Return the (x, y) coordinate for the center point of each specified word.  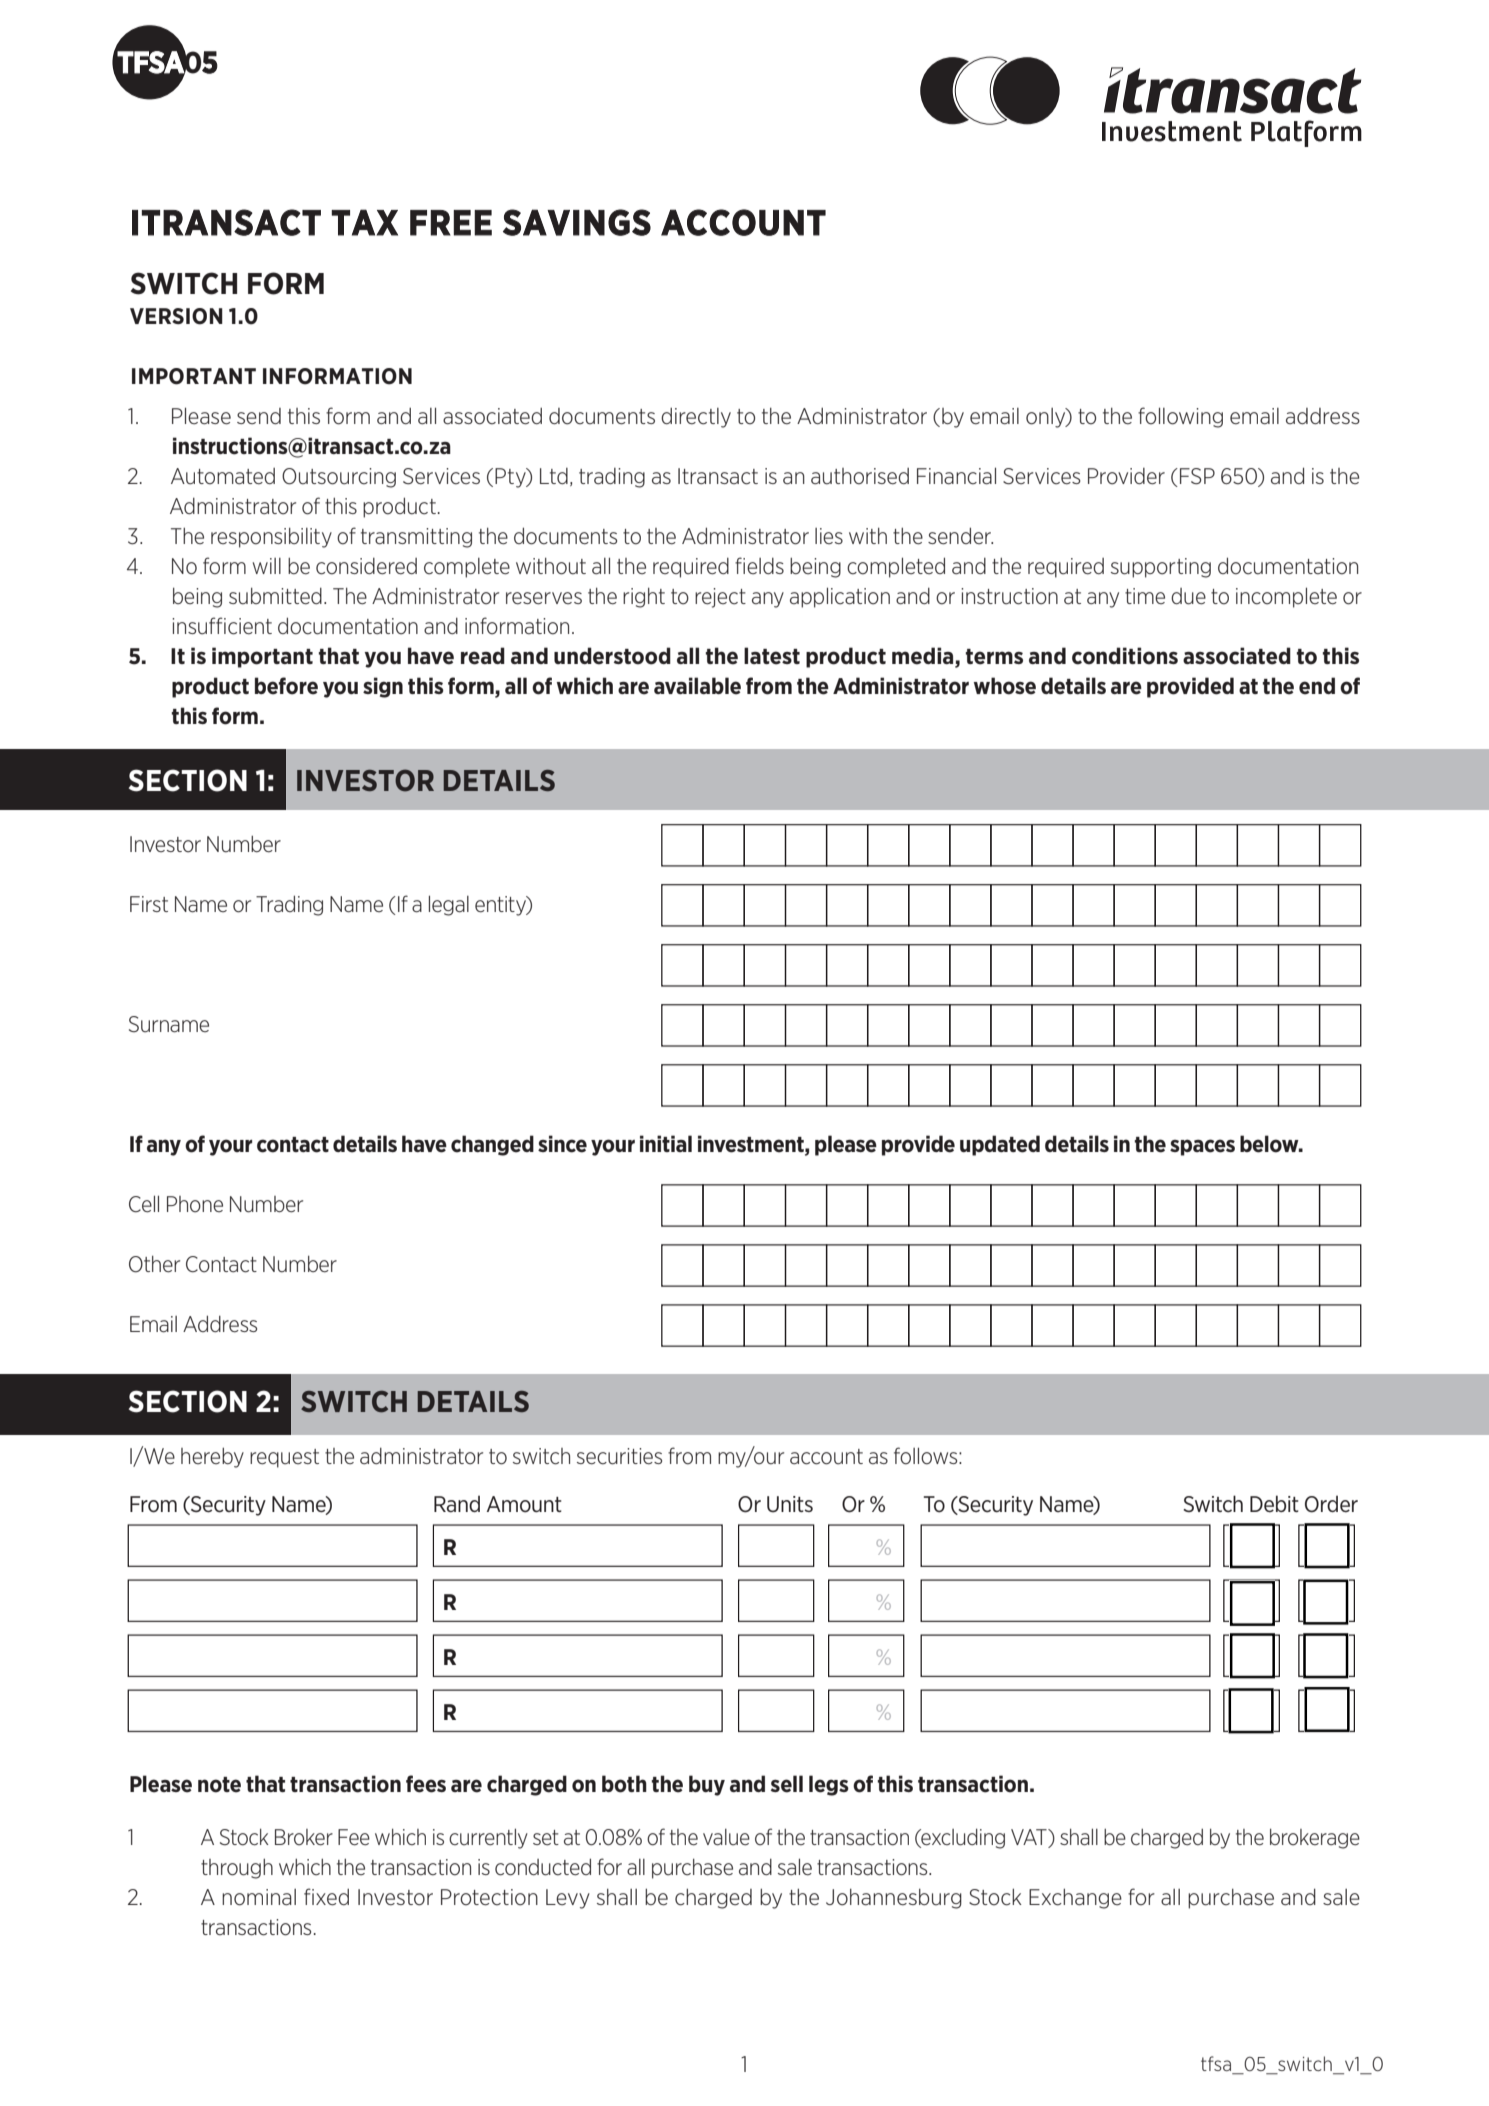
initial (666, 1143)
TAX (364, 222)
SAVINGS (577, 222)
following (1180, 417)
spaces (1202, 1147)
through (237, 1869)
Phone (195, 1204)
